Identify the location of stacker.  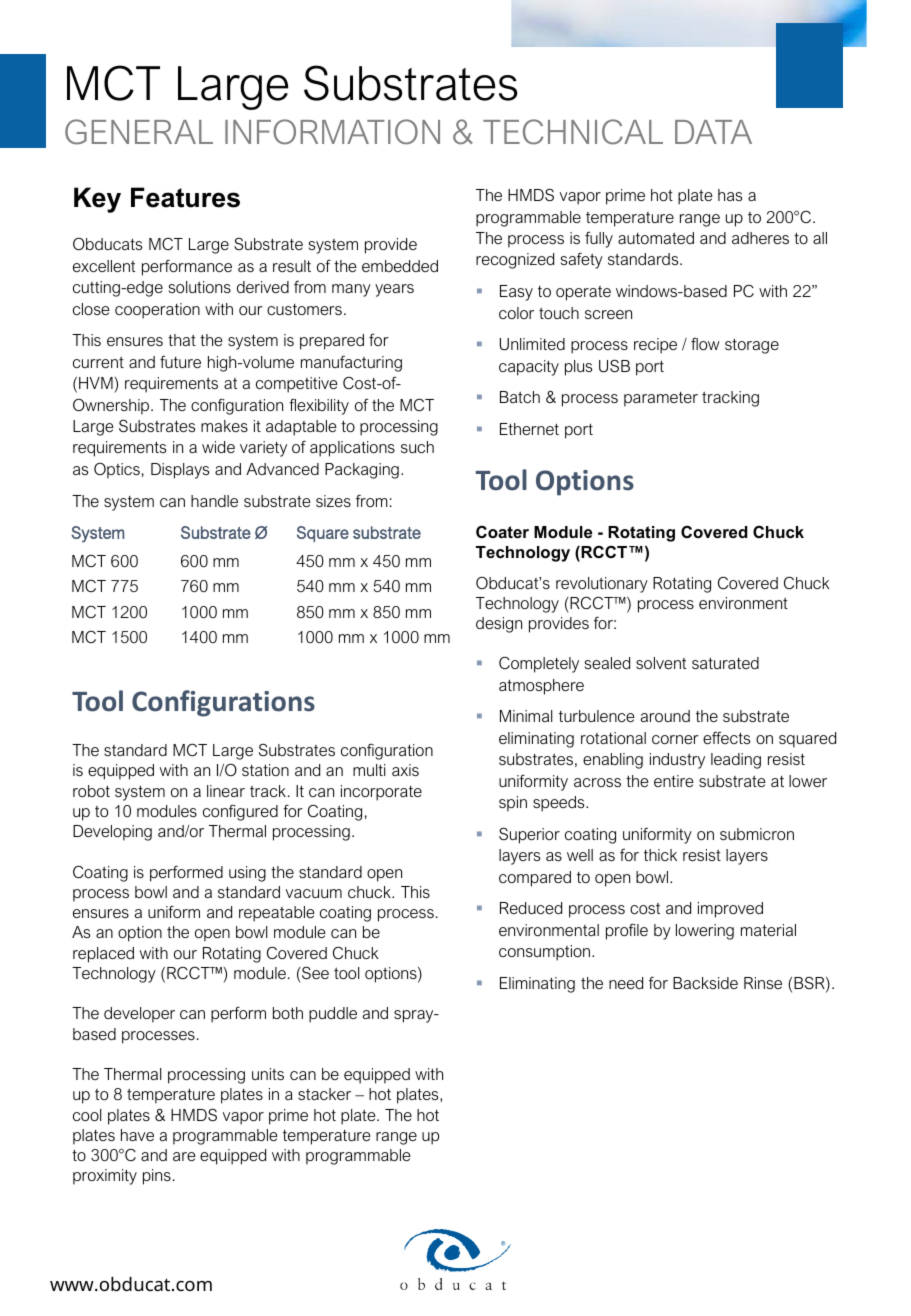
(324, 1094).
